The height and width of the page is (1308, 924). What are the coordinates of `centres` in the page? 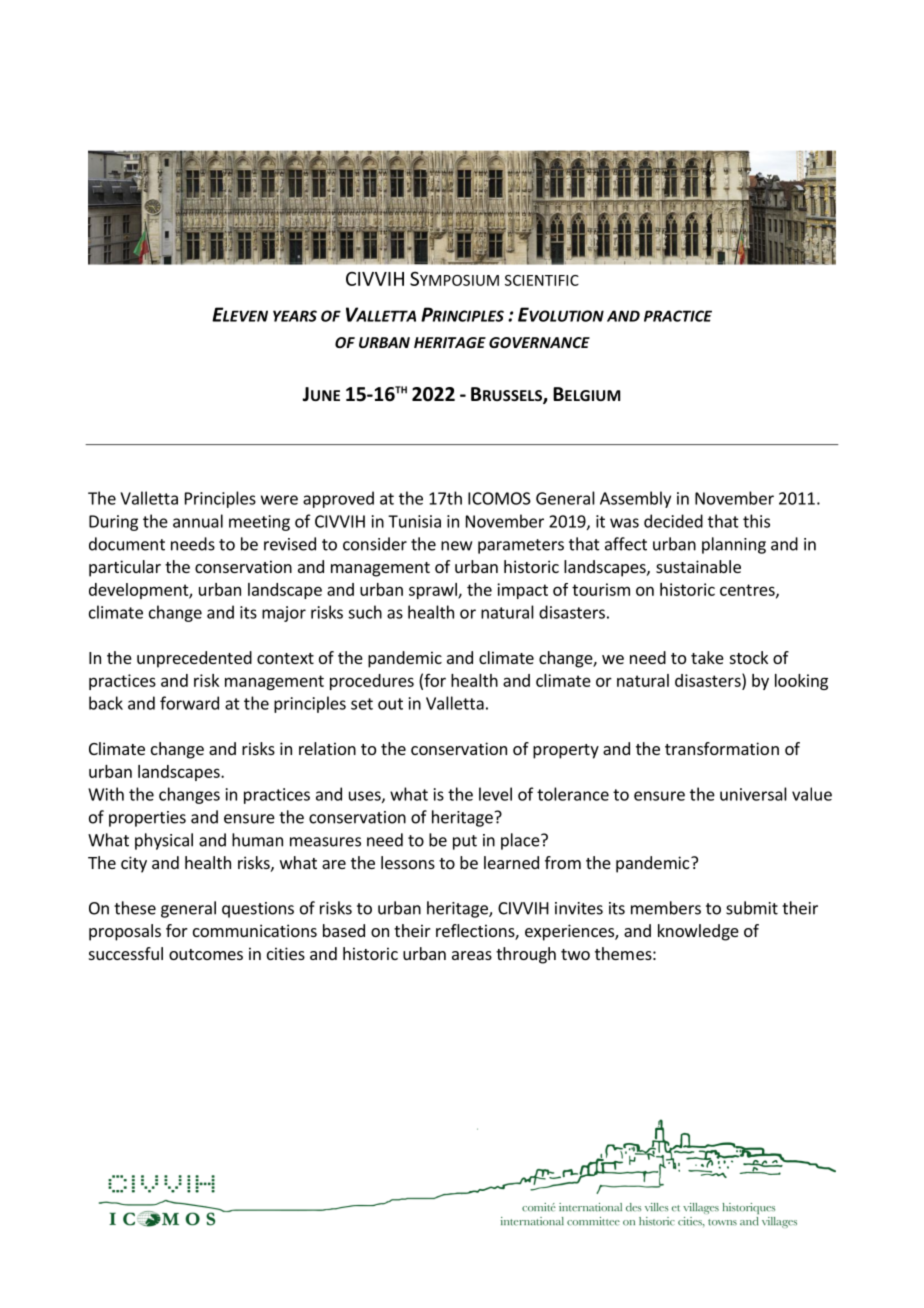 It's located at (748, 591).
